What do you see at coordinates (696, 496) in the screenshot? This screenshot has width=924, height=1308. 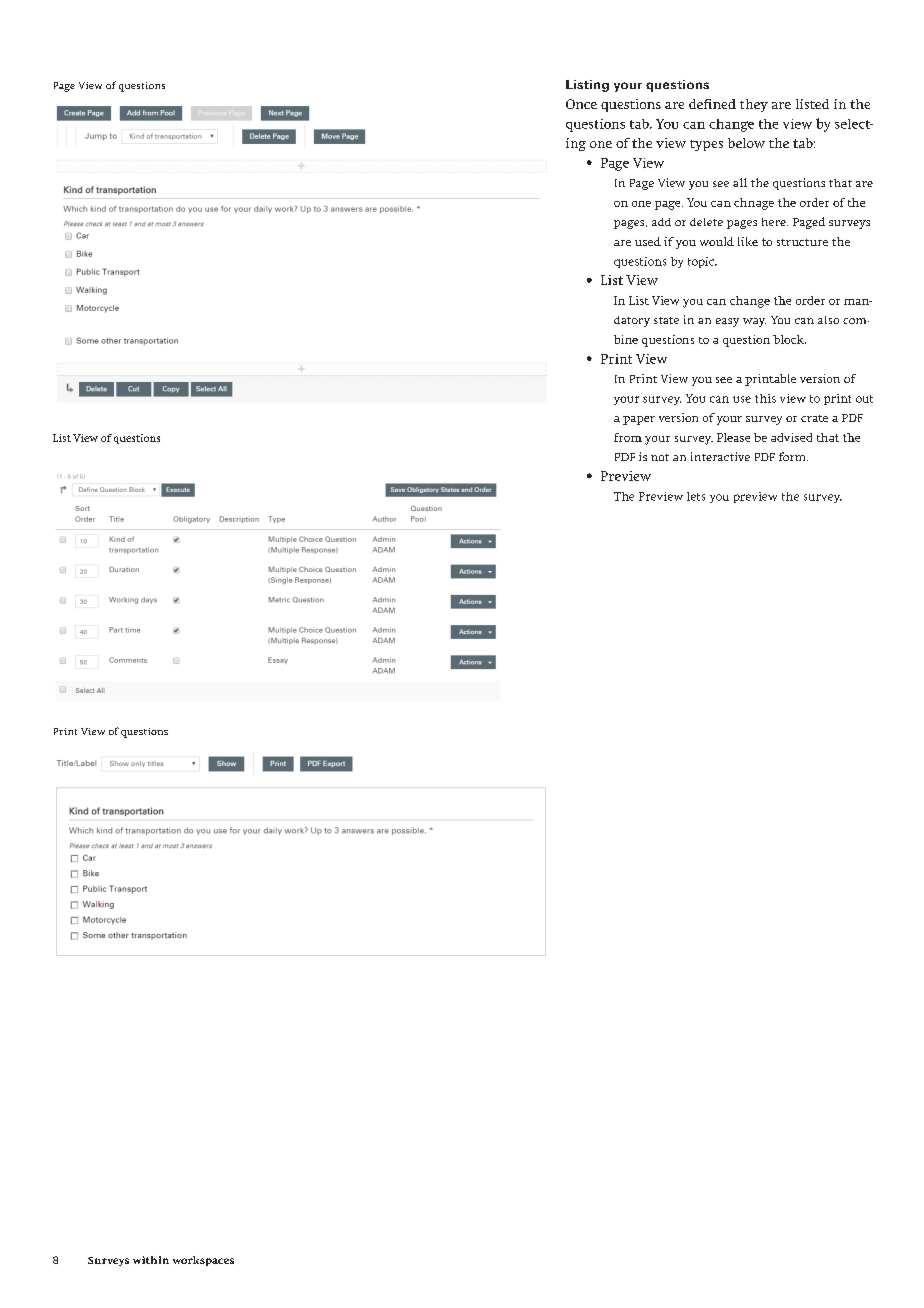 I see `lets` at bounding box center [696, 496].
